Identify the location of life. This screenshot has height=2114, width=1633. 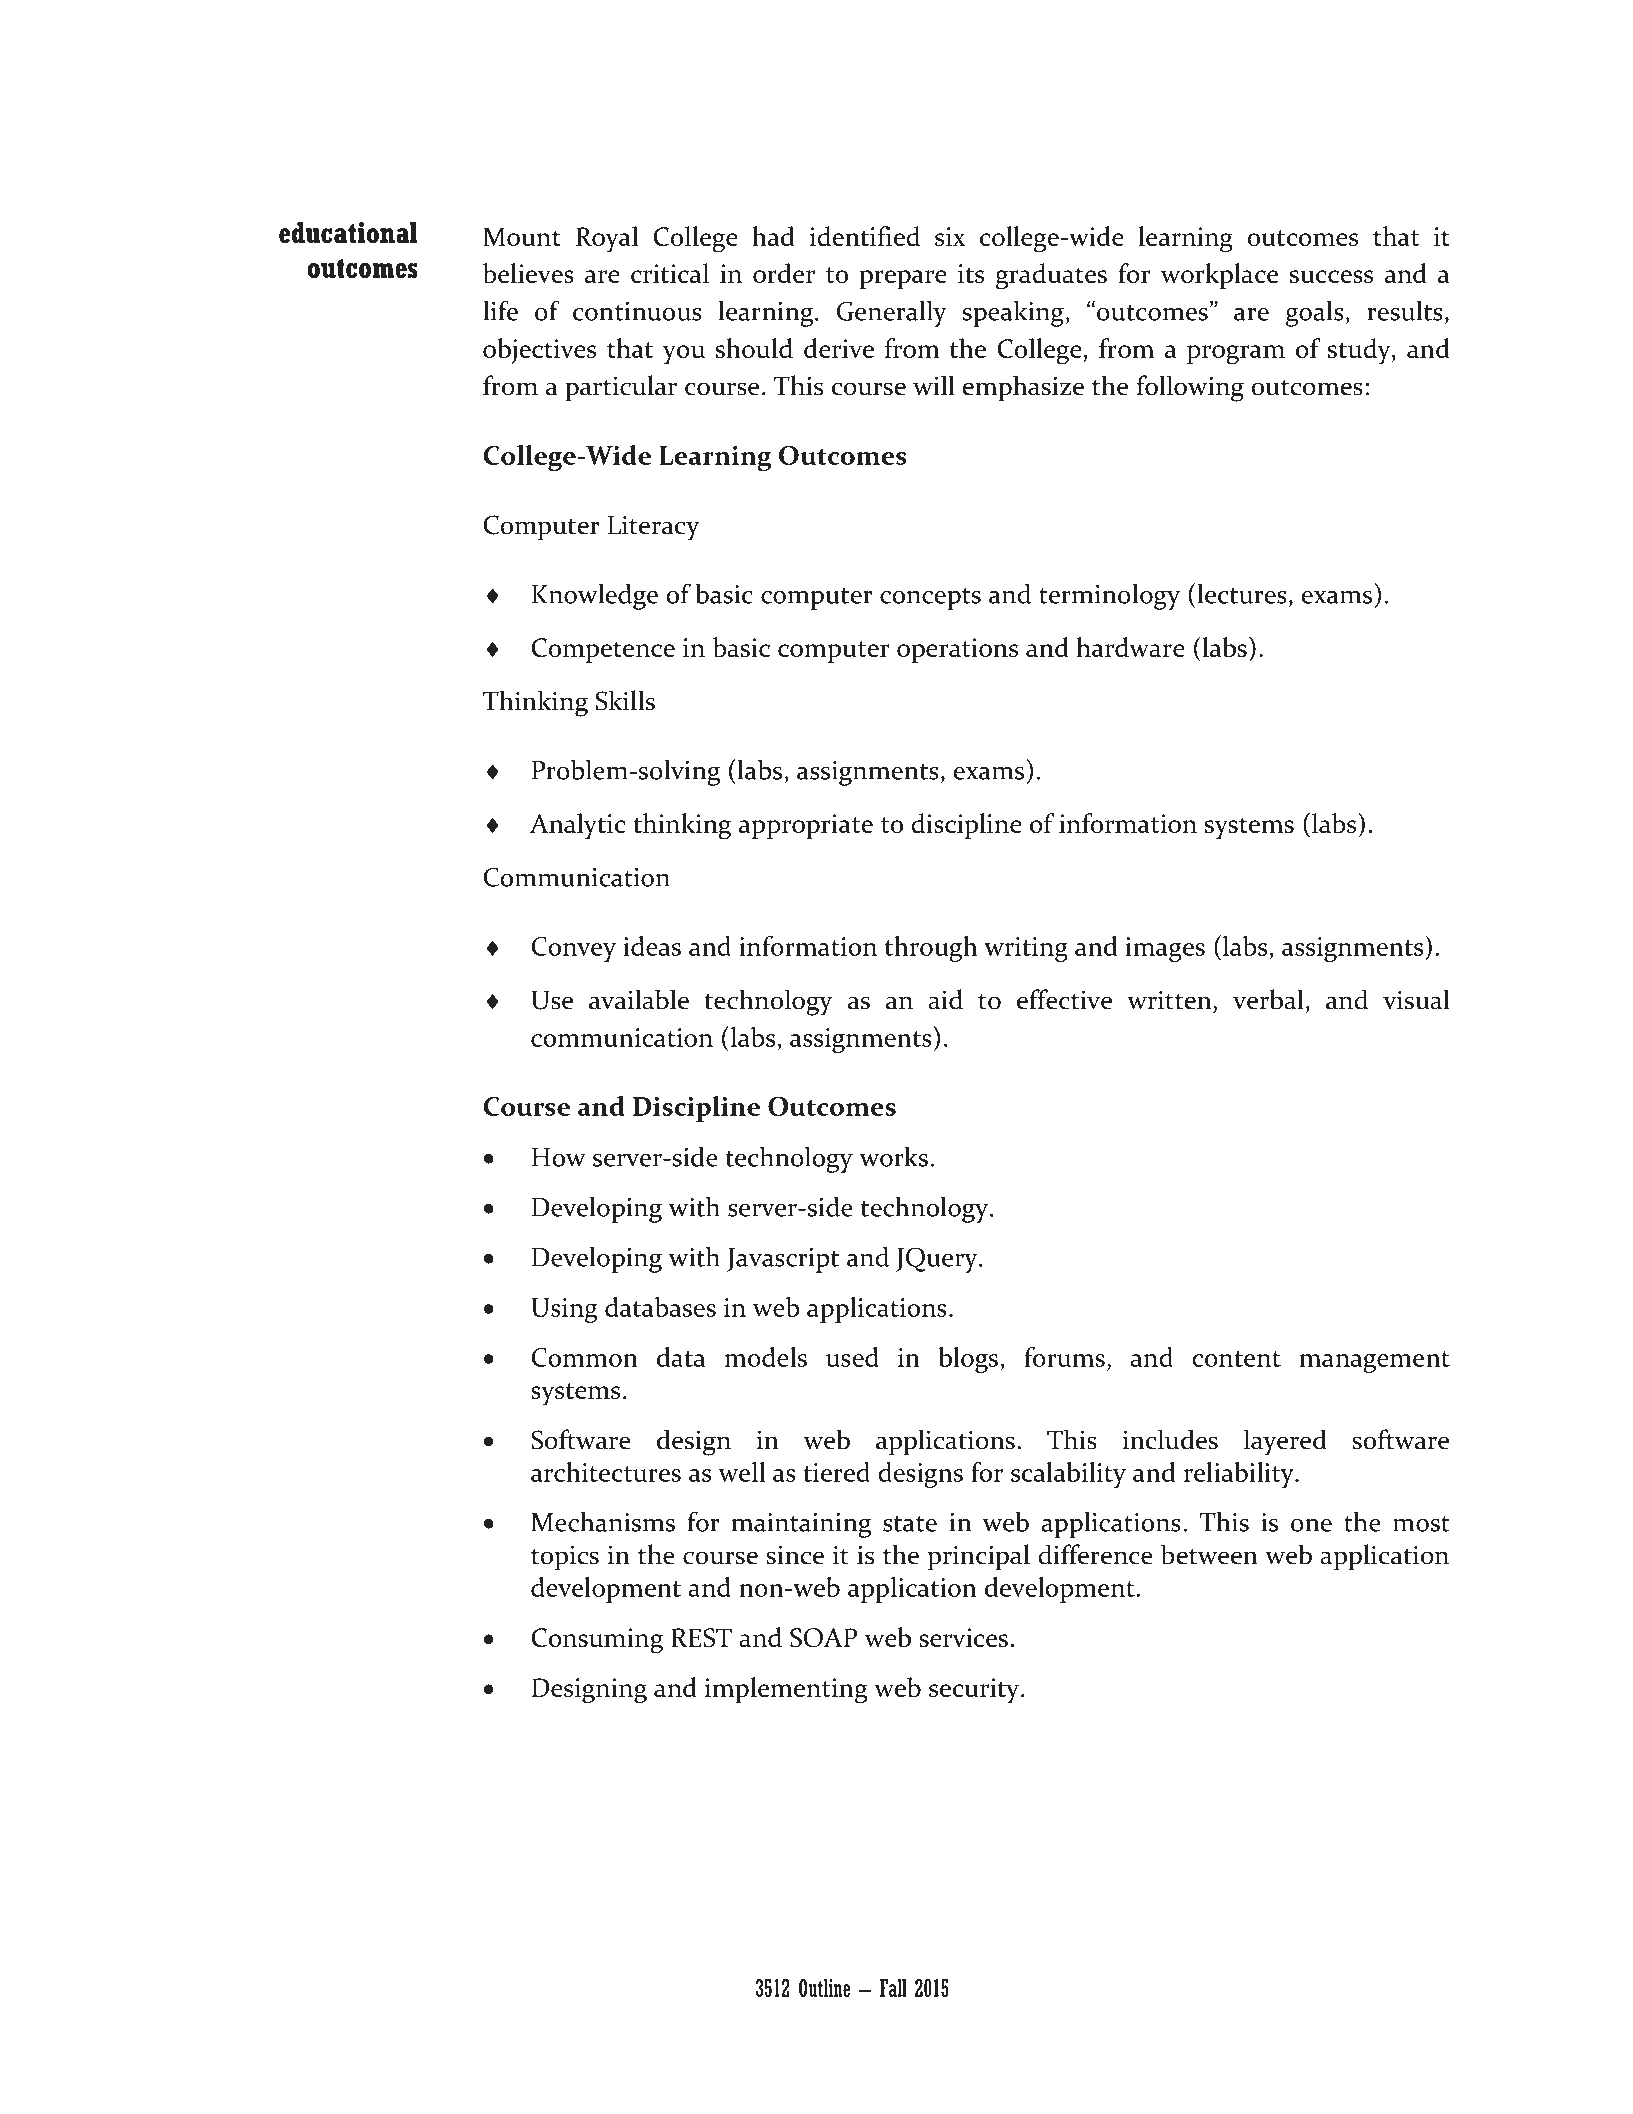
(500, 310).
